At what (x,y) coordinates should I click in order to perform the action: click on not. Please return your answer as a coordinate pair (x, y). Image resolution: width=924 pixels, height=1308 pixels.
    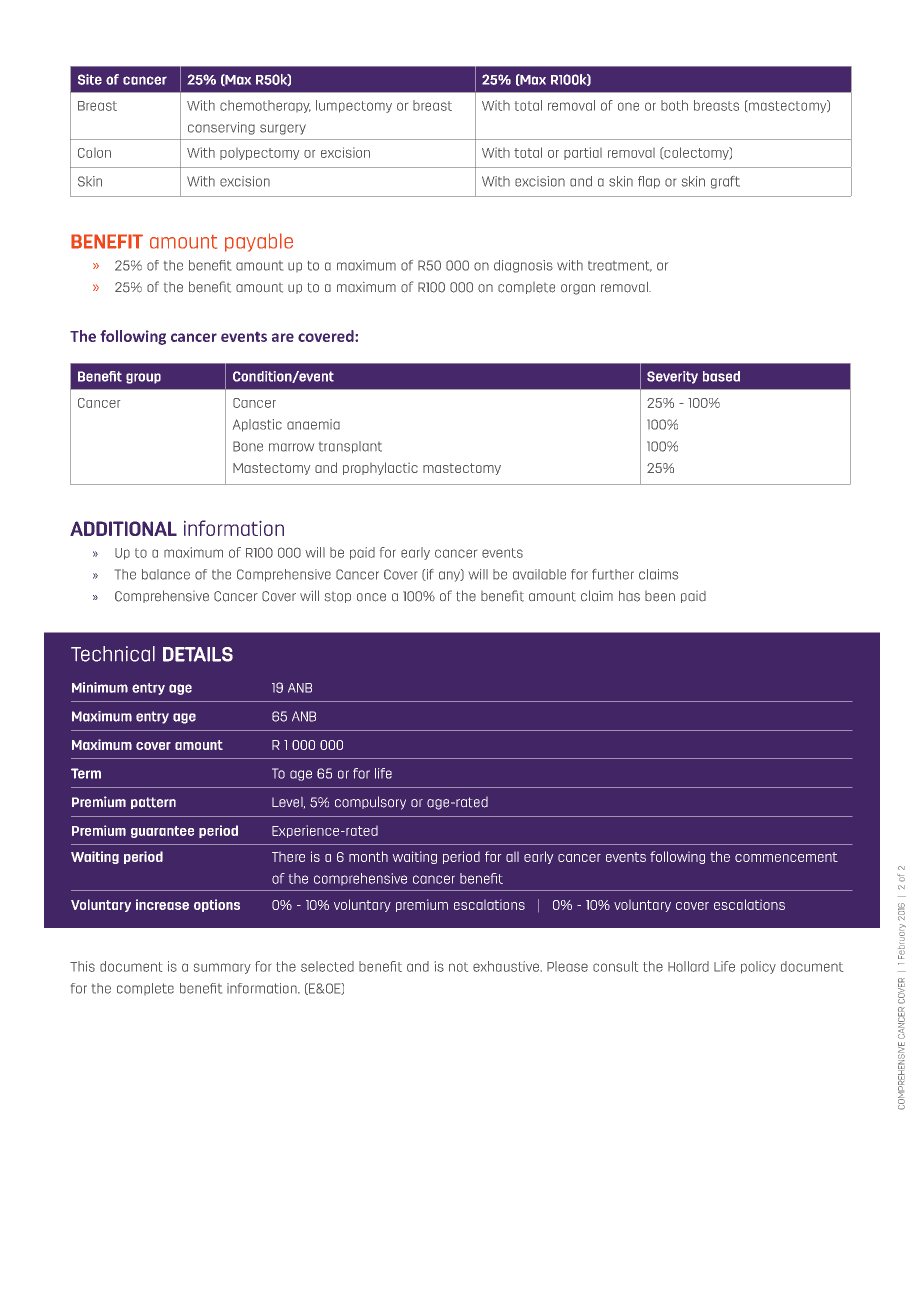
    Looking at the image, I should click on (458, 967).
